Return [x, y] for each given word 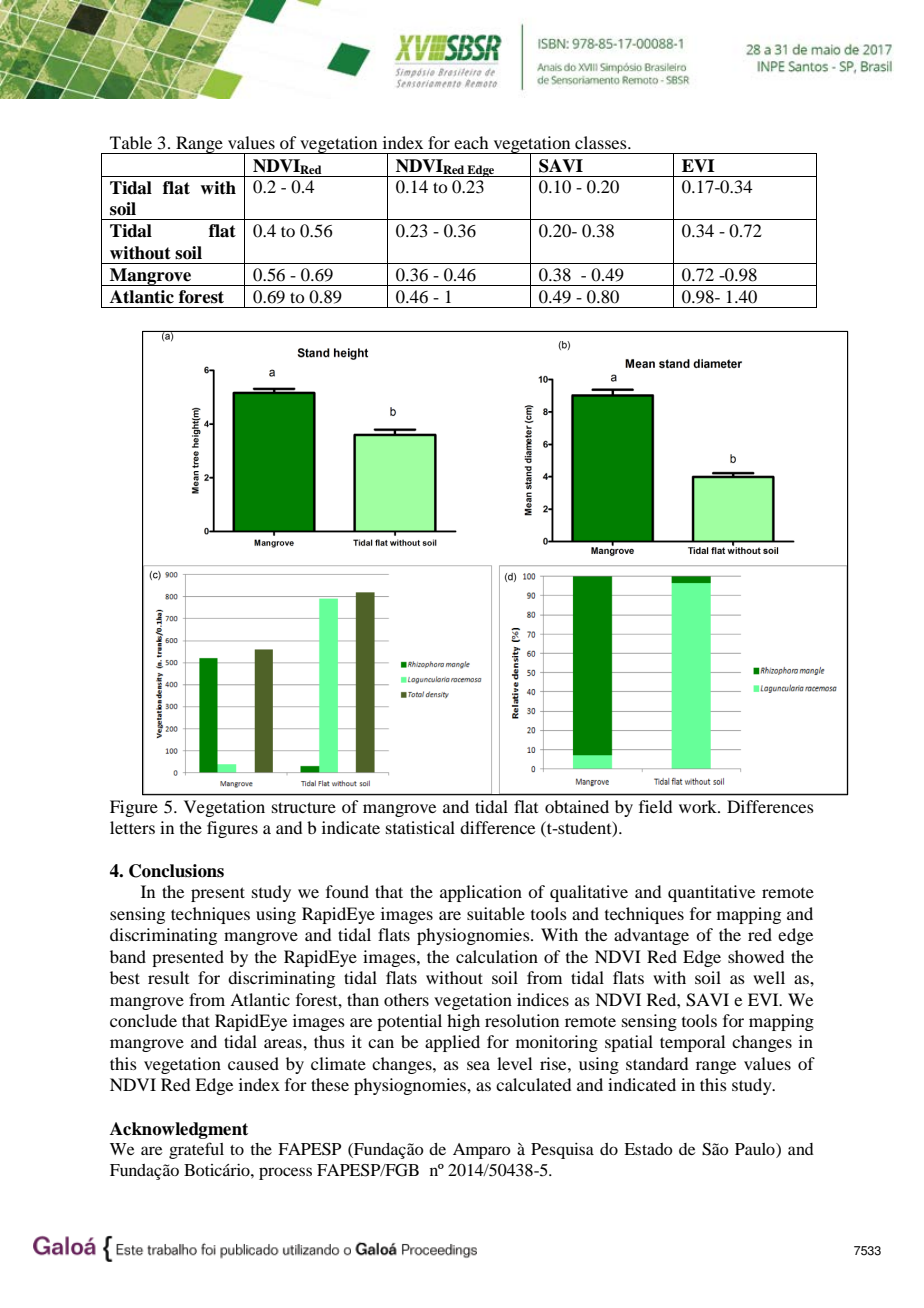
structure [304, 807]
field [655, 806]
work [699, 806]
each [471, 142]
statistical [420, 827]
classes [602, 142]
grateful [196, 1150]
